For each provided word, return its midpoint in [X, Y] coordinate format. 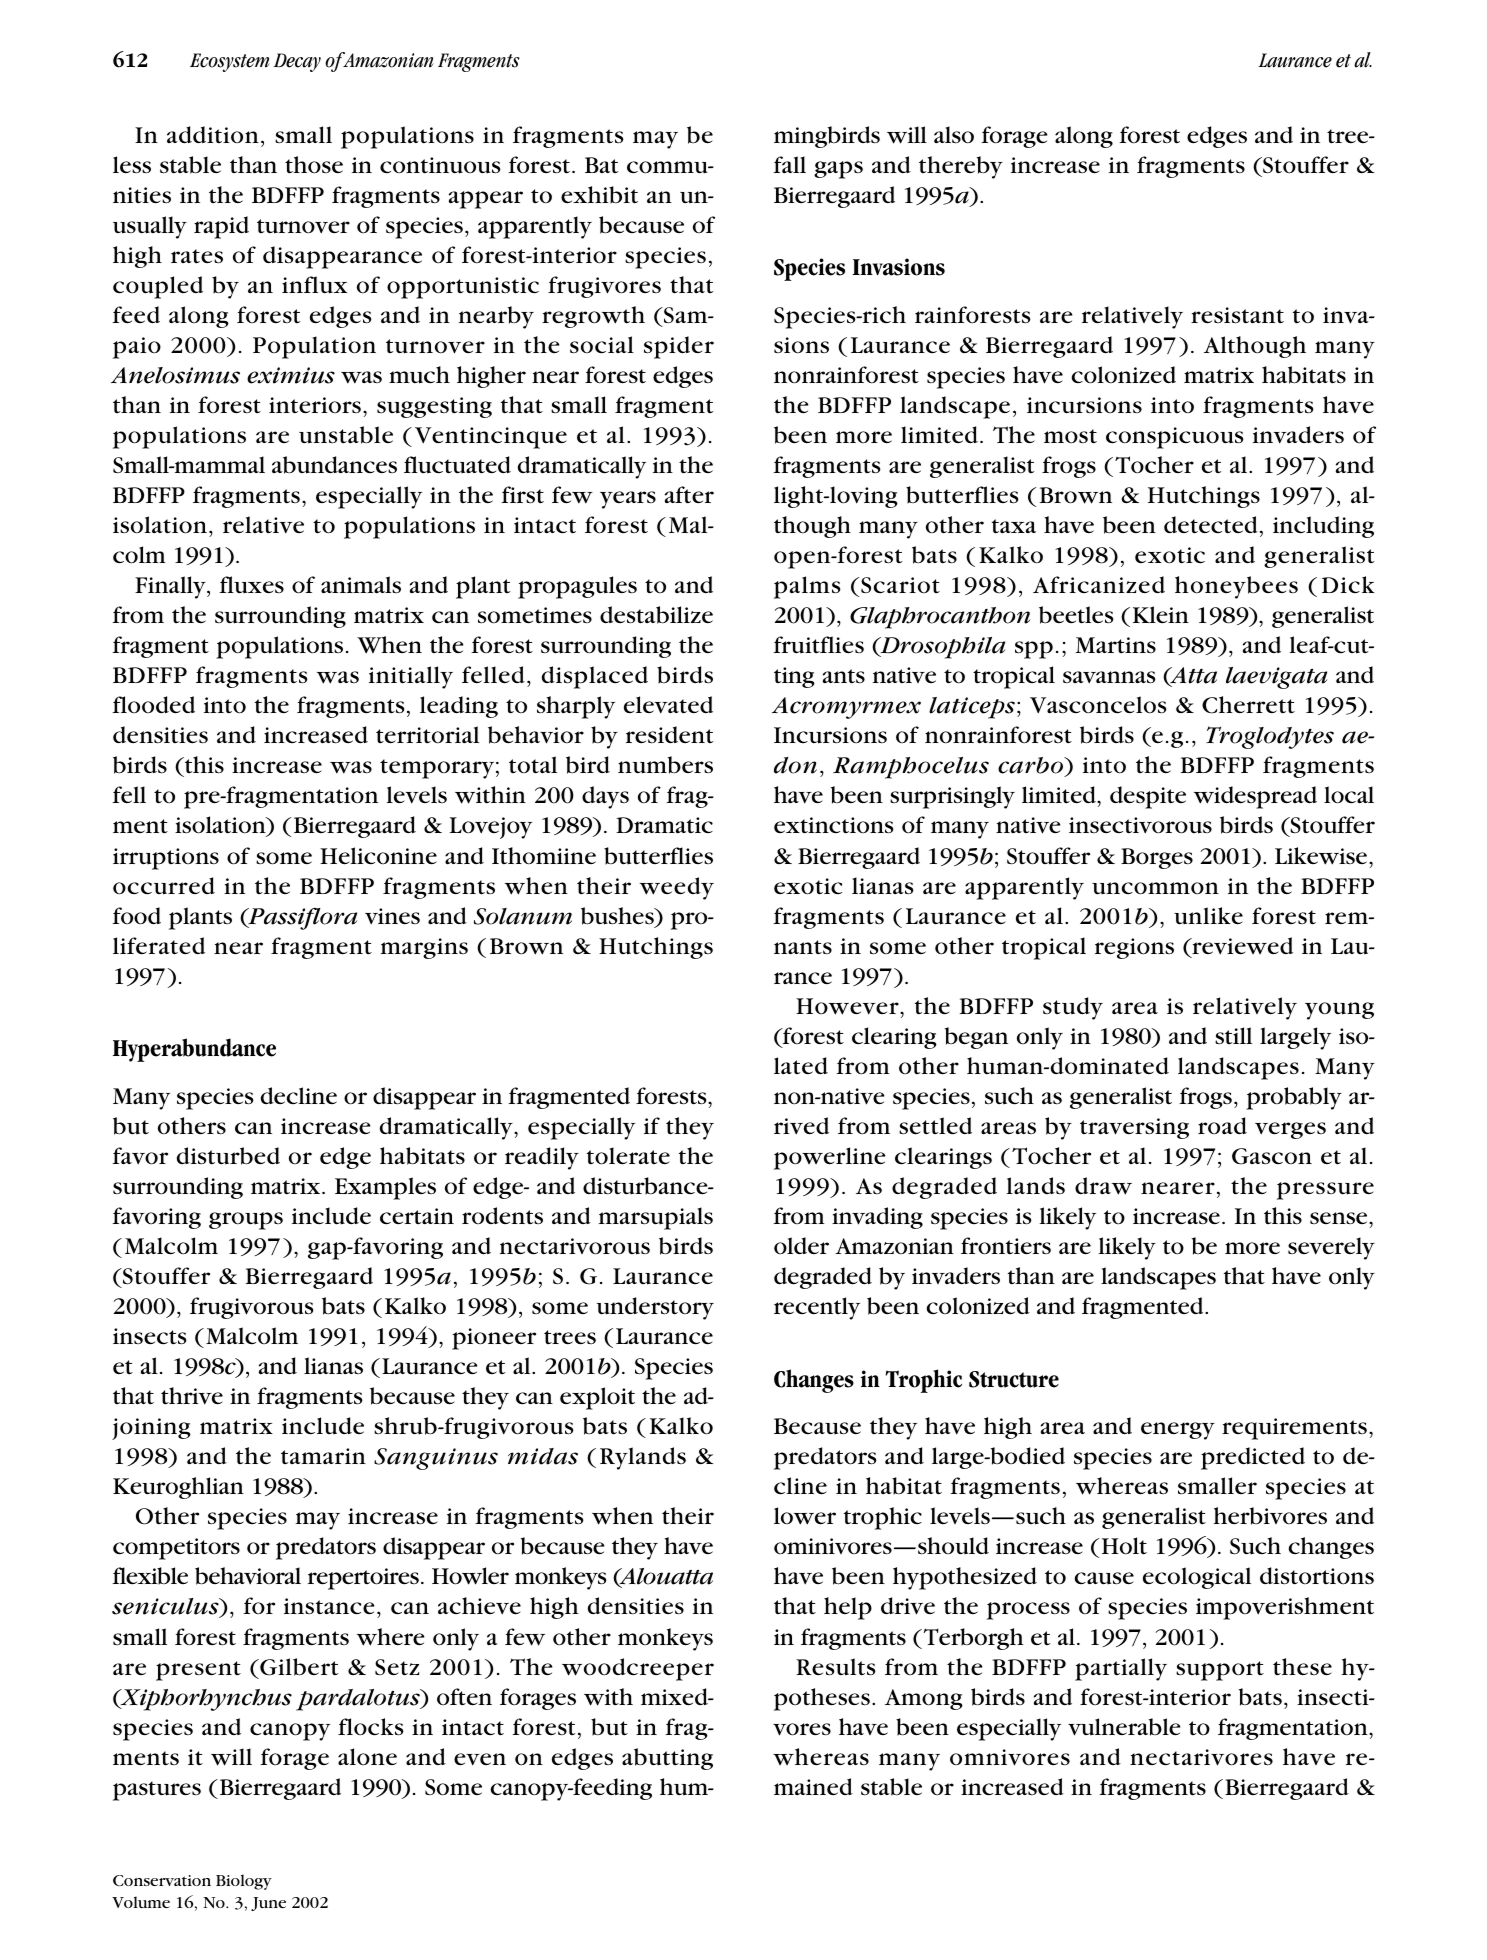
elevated [668, 705]
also [954, 135]
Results [836, 1667]
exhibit [599, 195]
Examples [385, 1188]
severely [1331, 1248]
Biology [244, 1882]
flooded [153, 705]
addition [213, 135]
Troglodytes [1270, 737]
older [801, 1246]
